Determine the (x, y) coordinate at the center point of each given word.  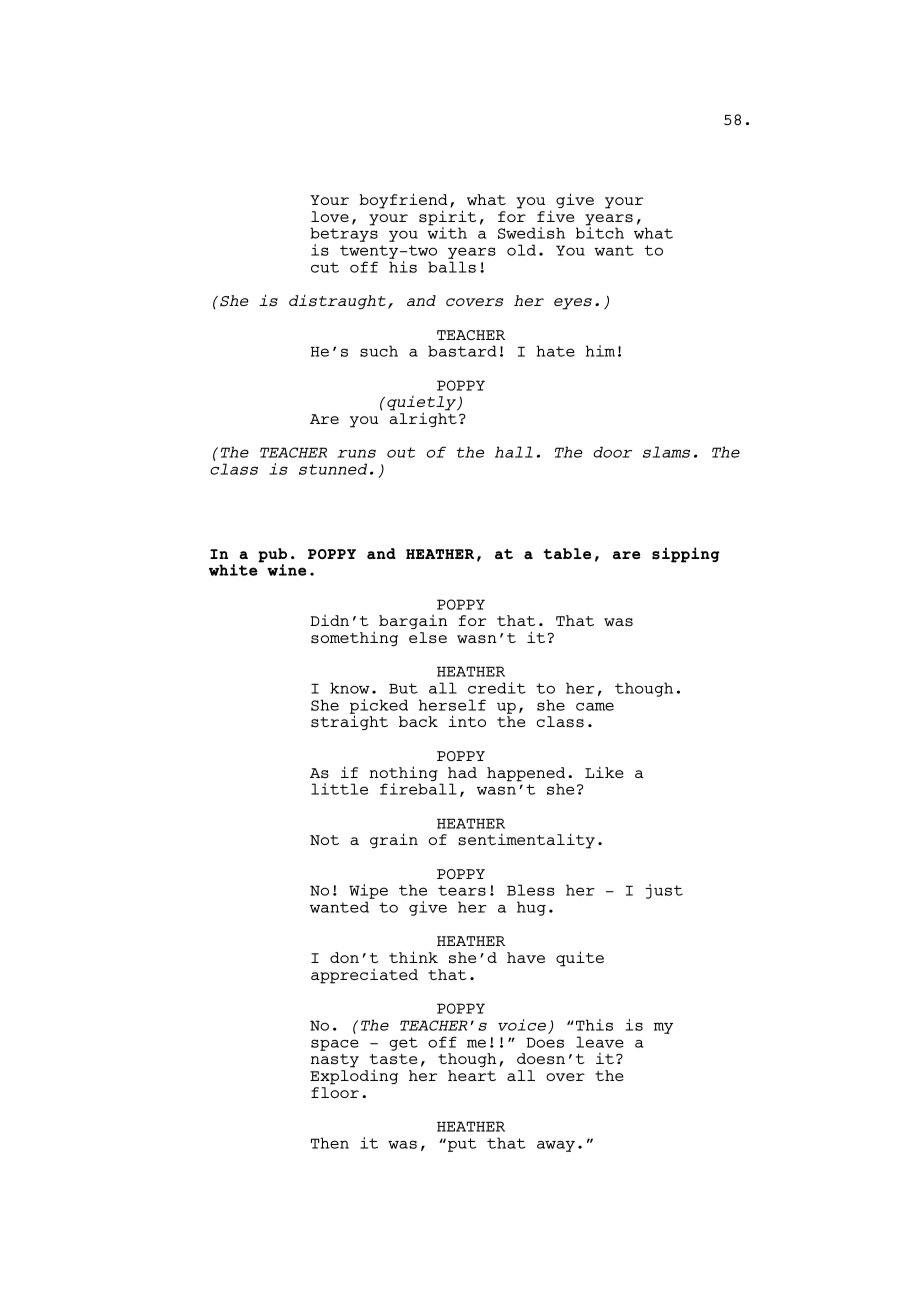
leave (600, 1042)
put (462, 1145)
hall (514, 452)
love (330, 216)
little (339, 789)
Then (330, 1143)
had (462, 772)
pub (272, 556)
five (555, 216)
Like (604, 772)
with (447, 232)
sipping (686, 555)
